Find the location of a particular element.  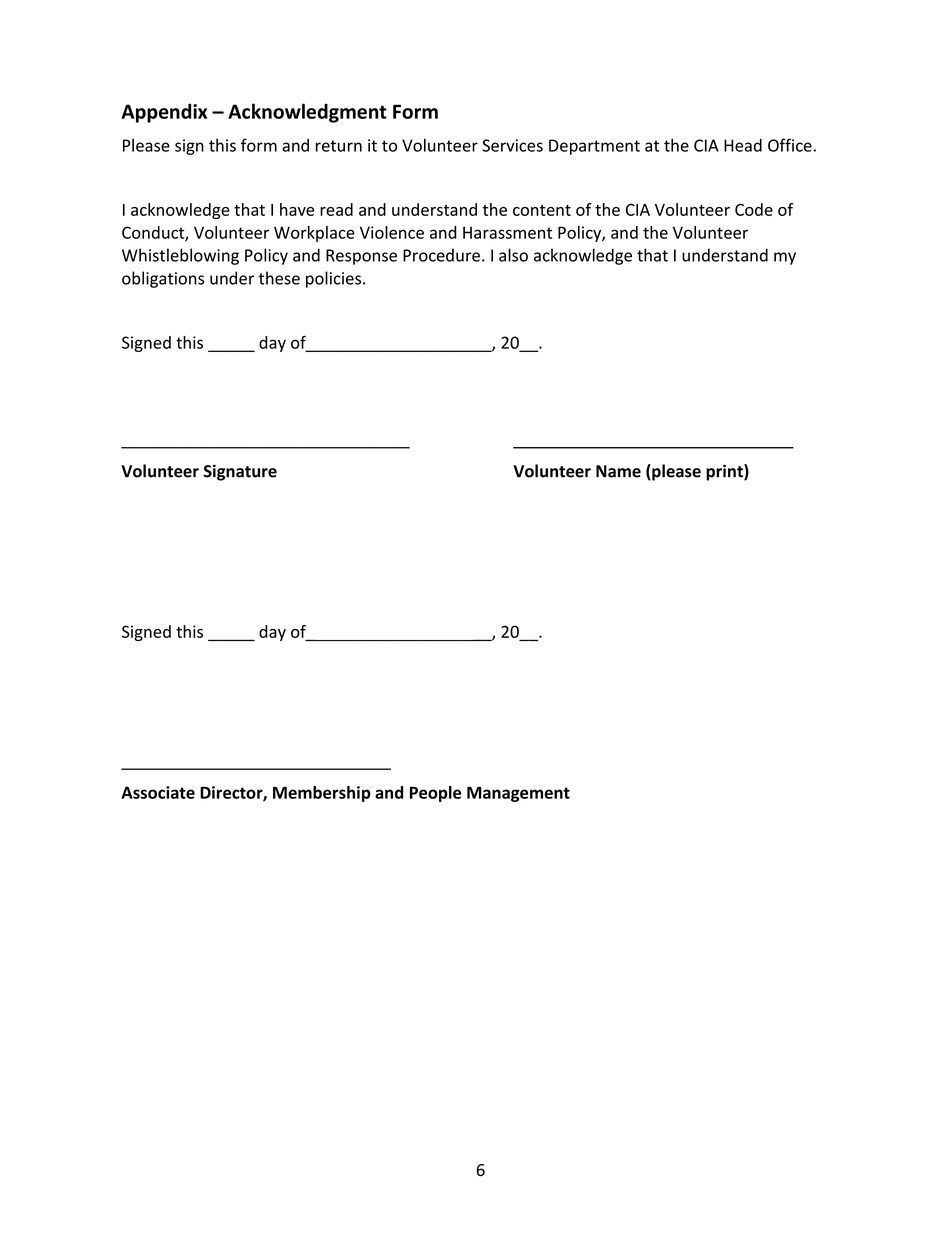

Name is located at coordinates (618, 471).
